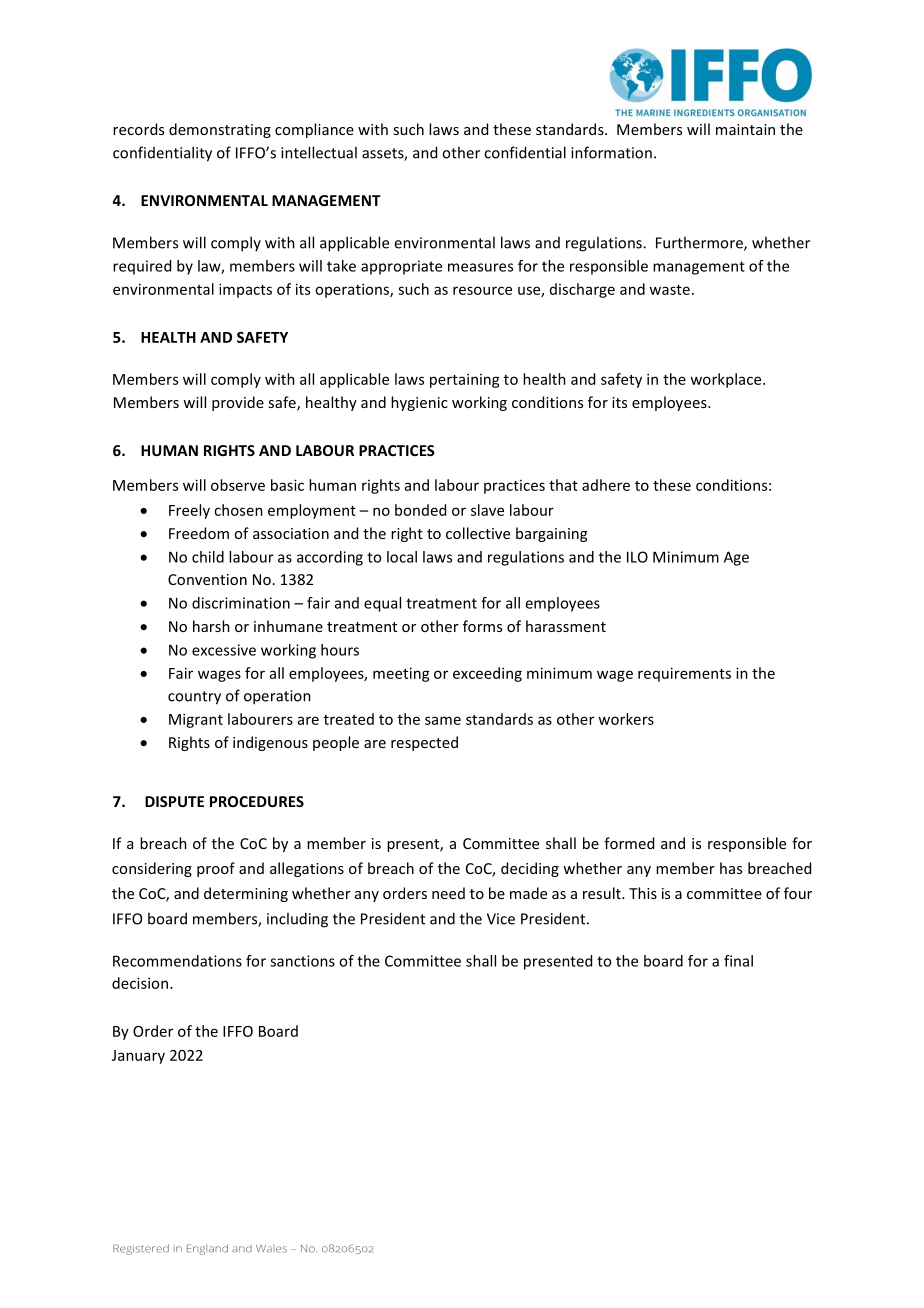 This screenshot has height=1308, width=924. I want to click on workers, so click(626, 719).
